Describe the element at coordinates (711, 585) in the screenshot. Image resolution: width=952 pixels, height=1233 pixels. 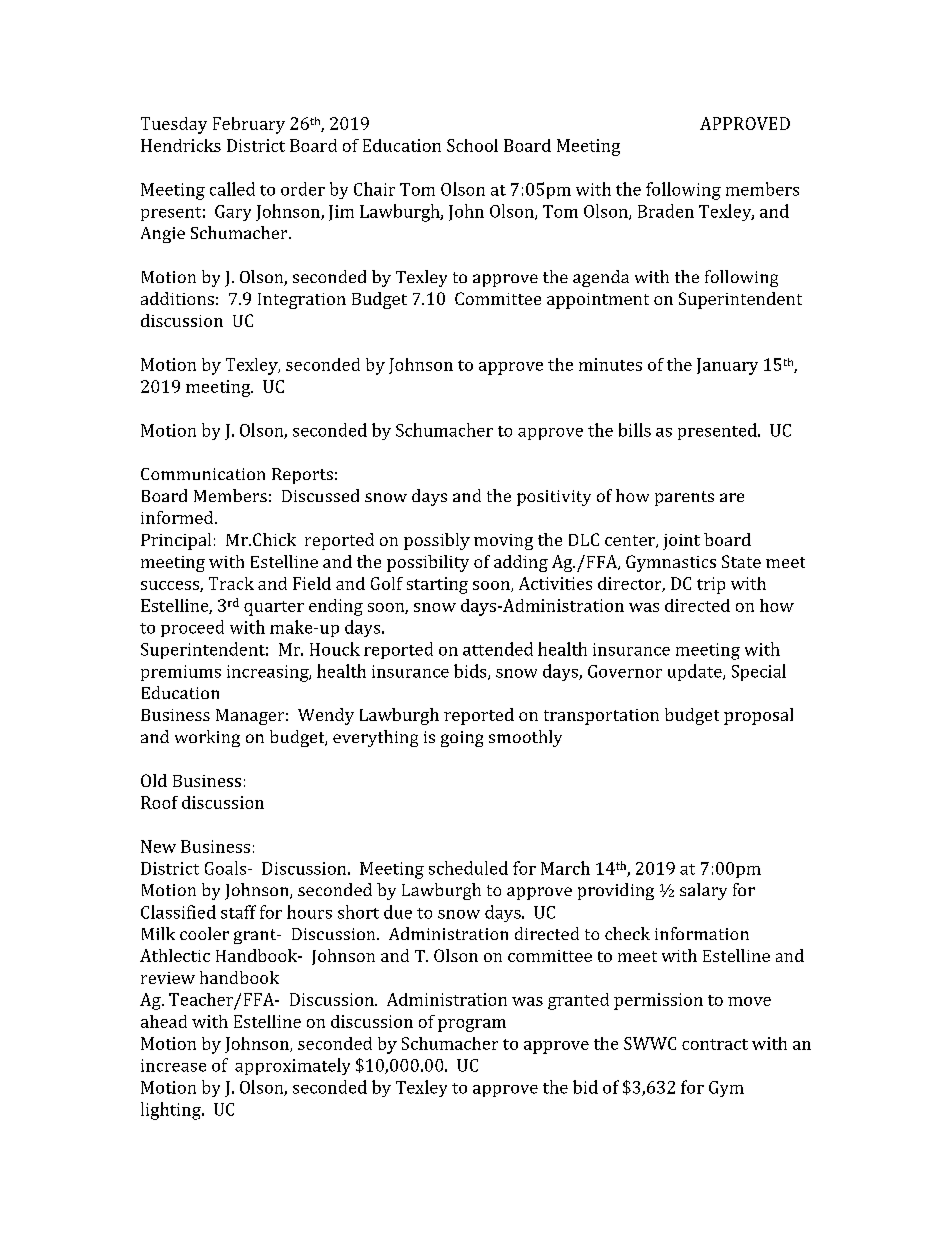
I see `trip` at that location.
